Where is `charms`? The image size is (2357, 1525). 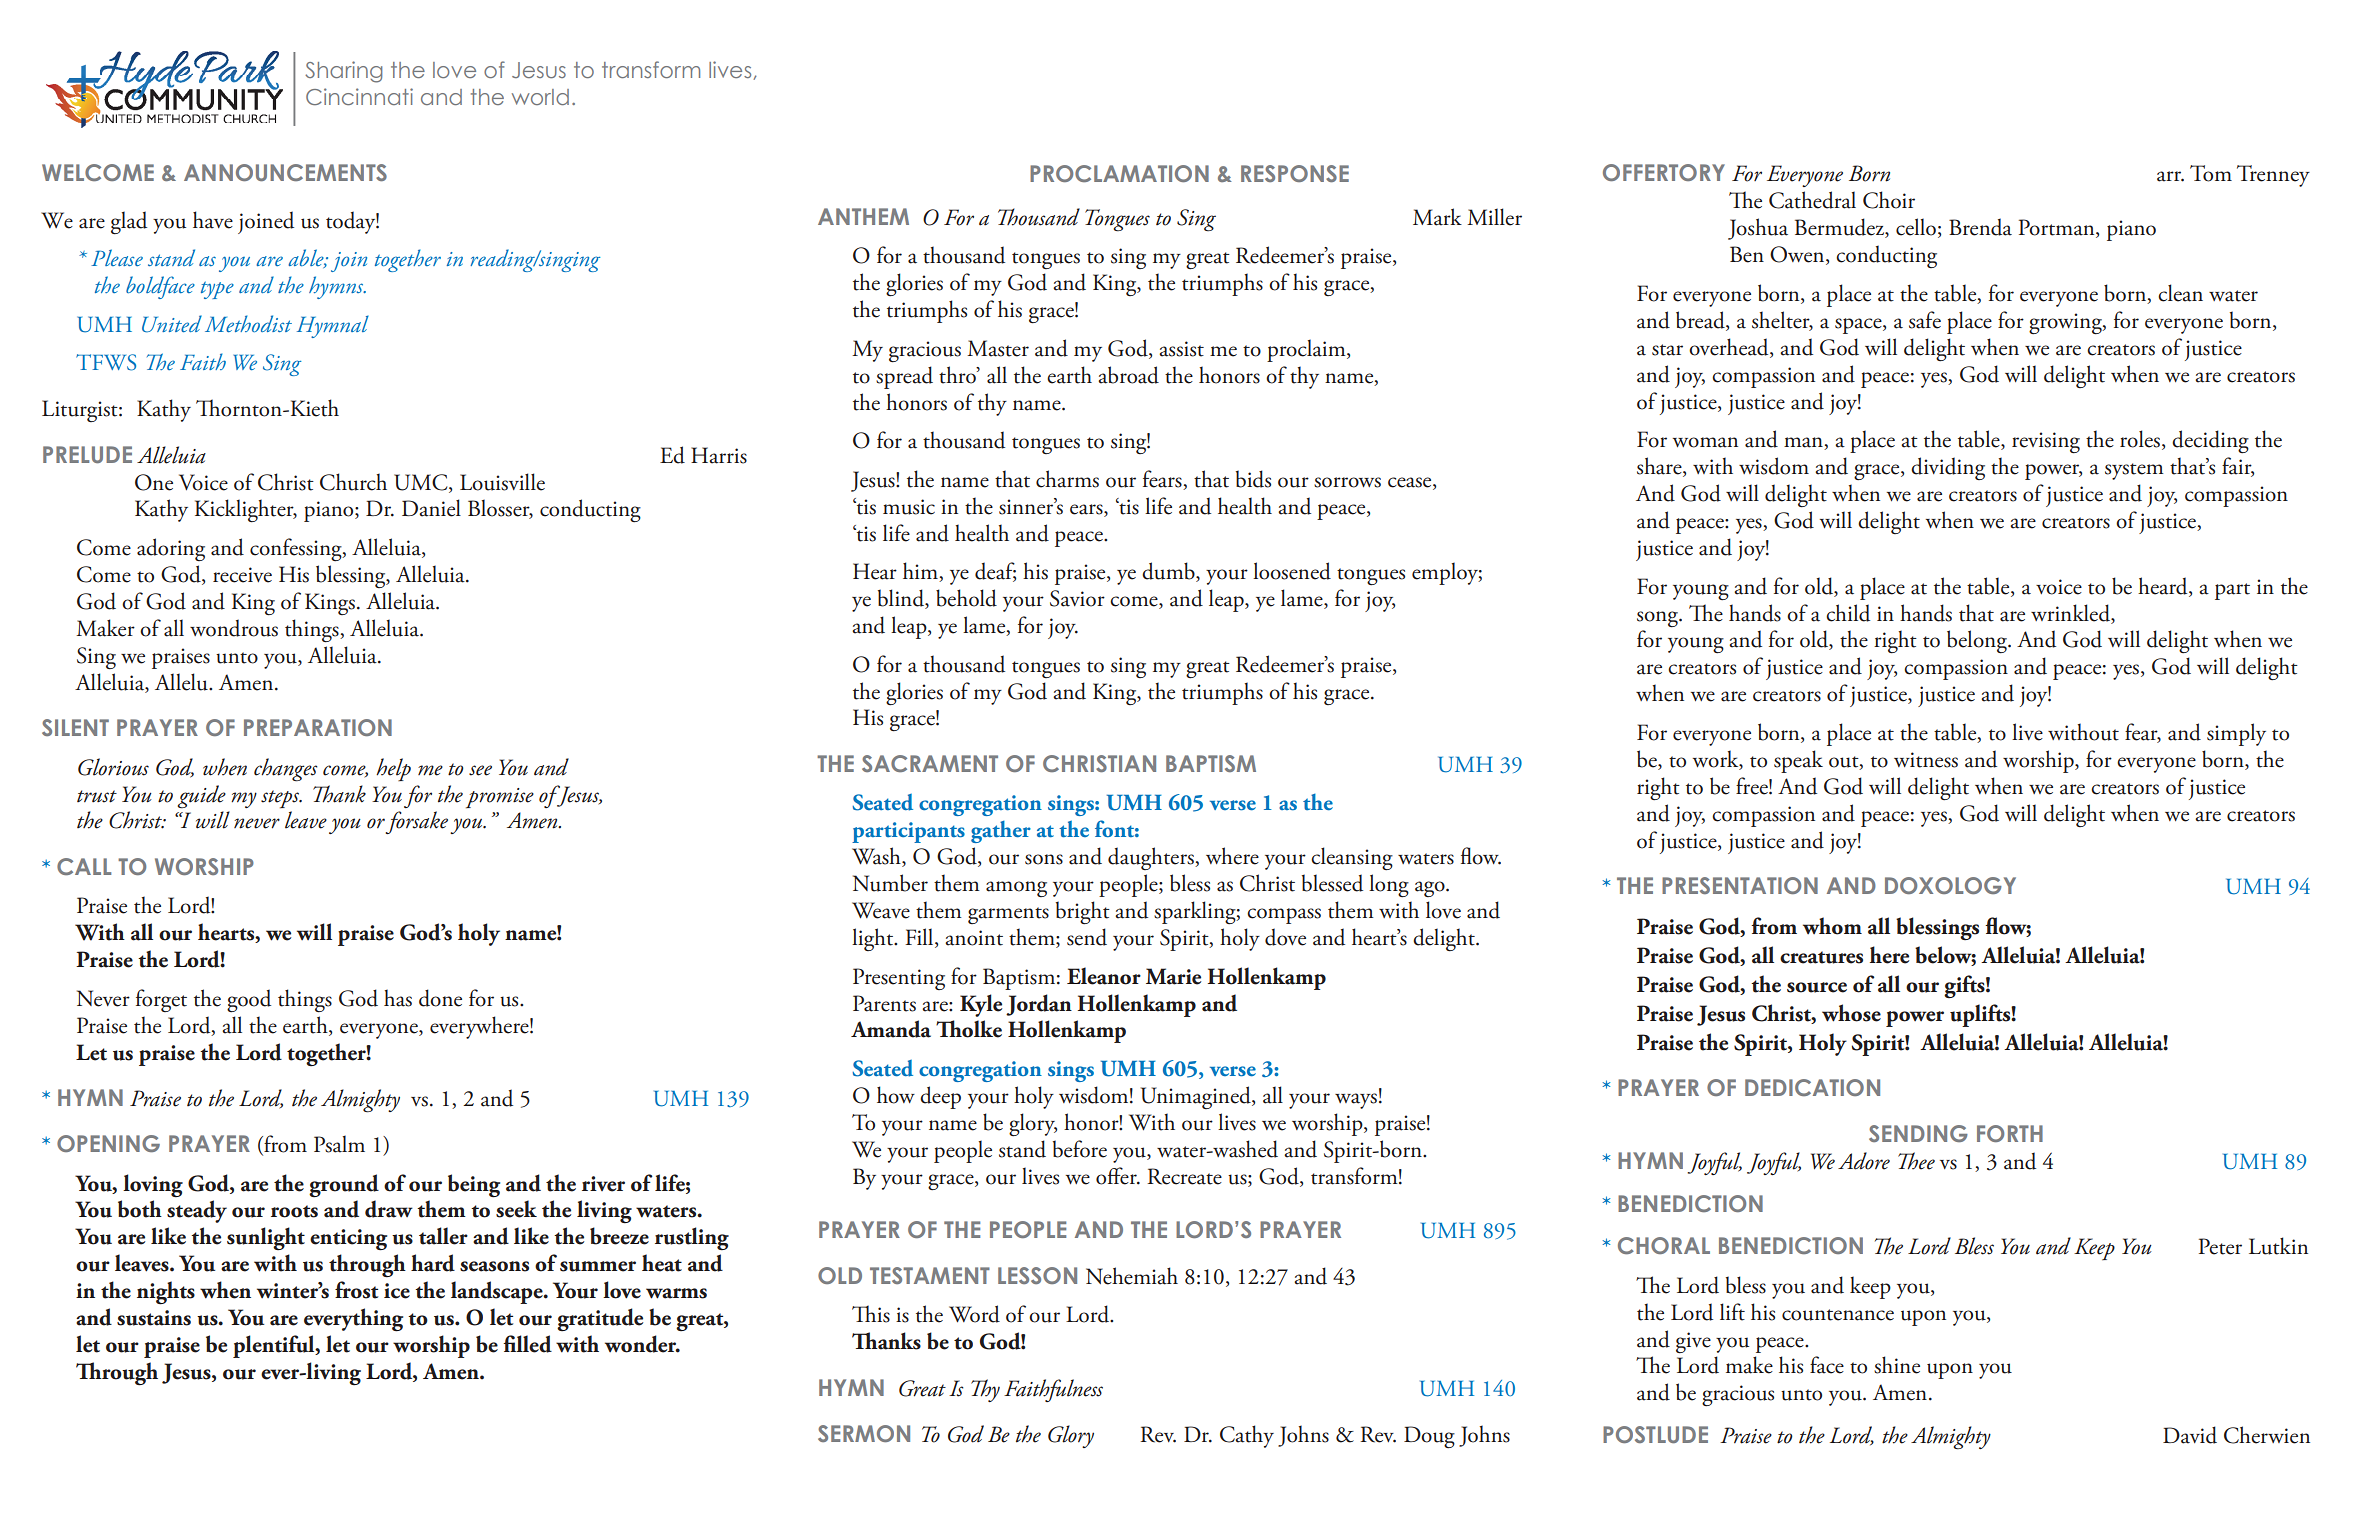
charms is located at coordinates (1067, 479).
